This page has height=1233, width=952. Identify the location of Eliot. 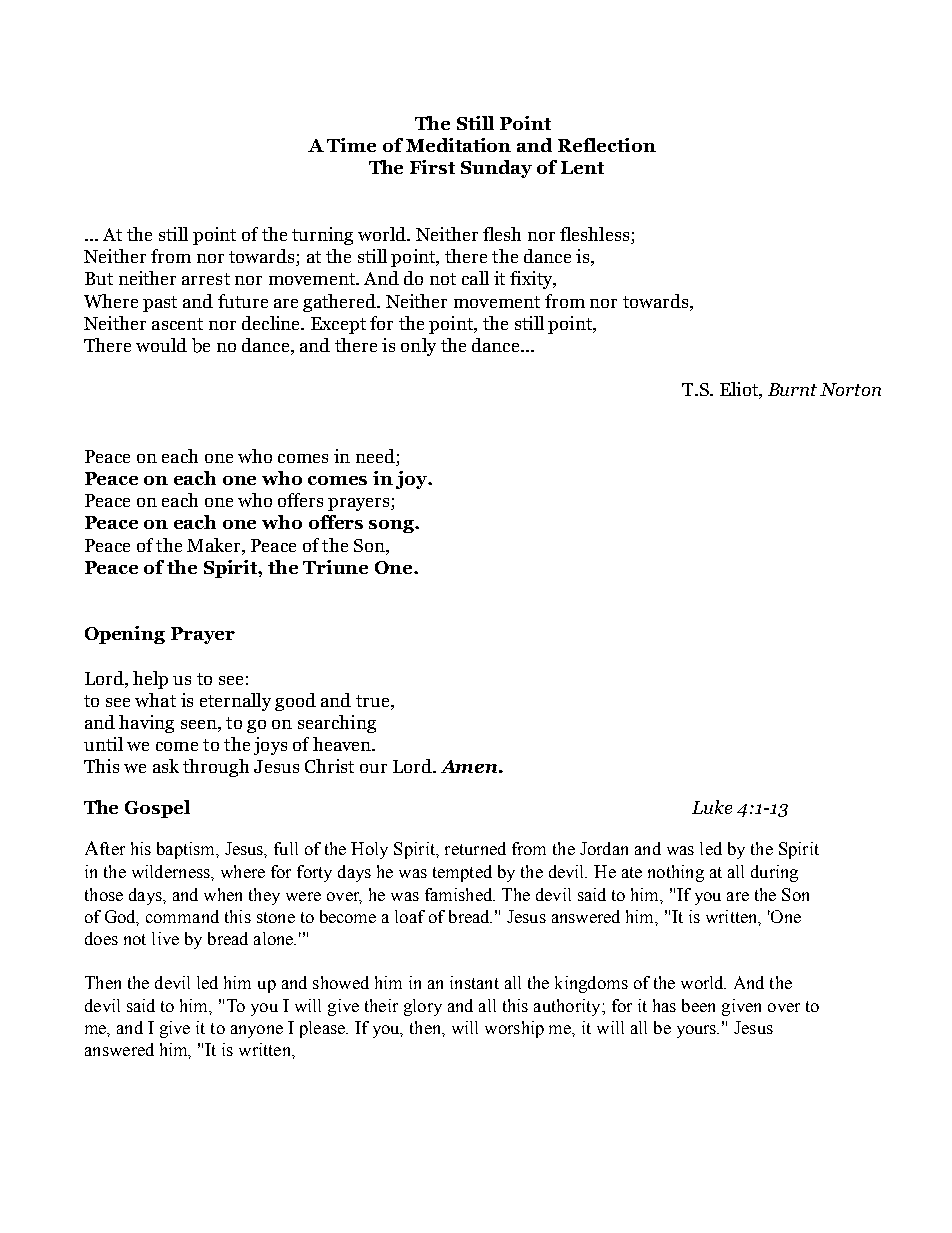
(740, 390).
